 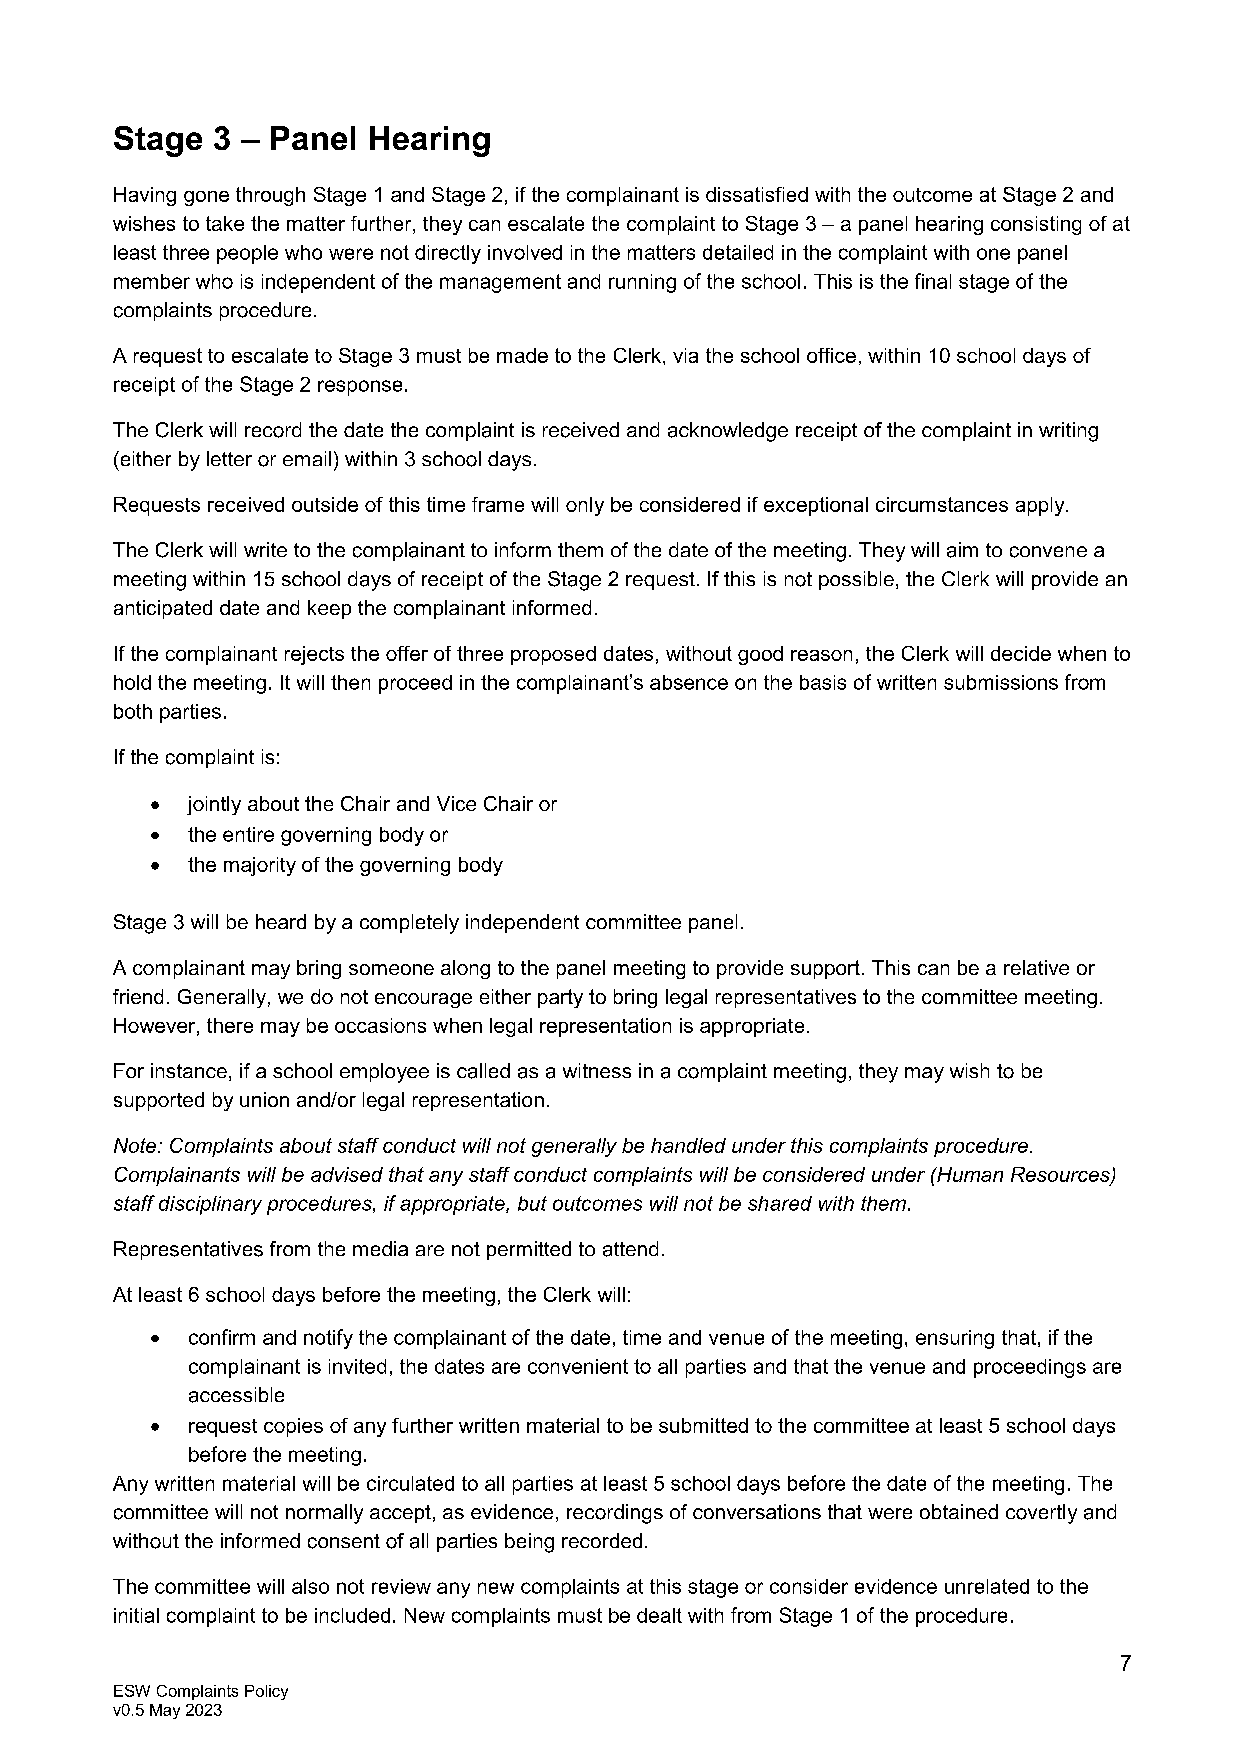 What do you see at coordinates (247, 254) in the screenshot?
I see `people` at bounding box center [247, 254].
